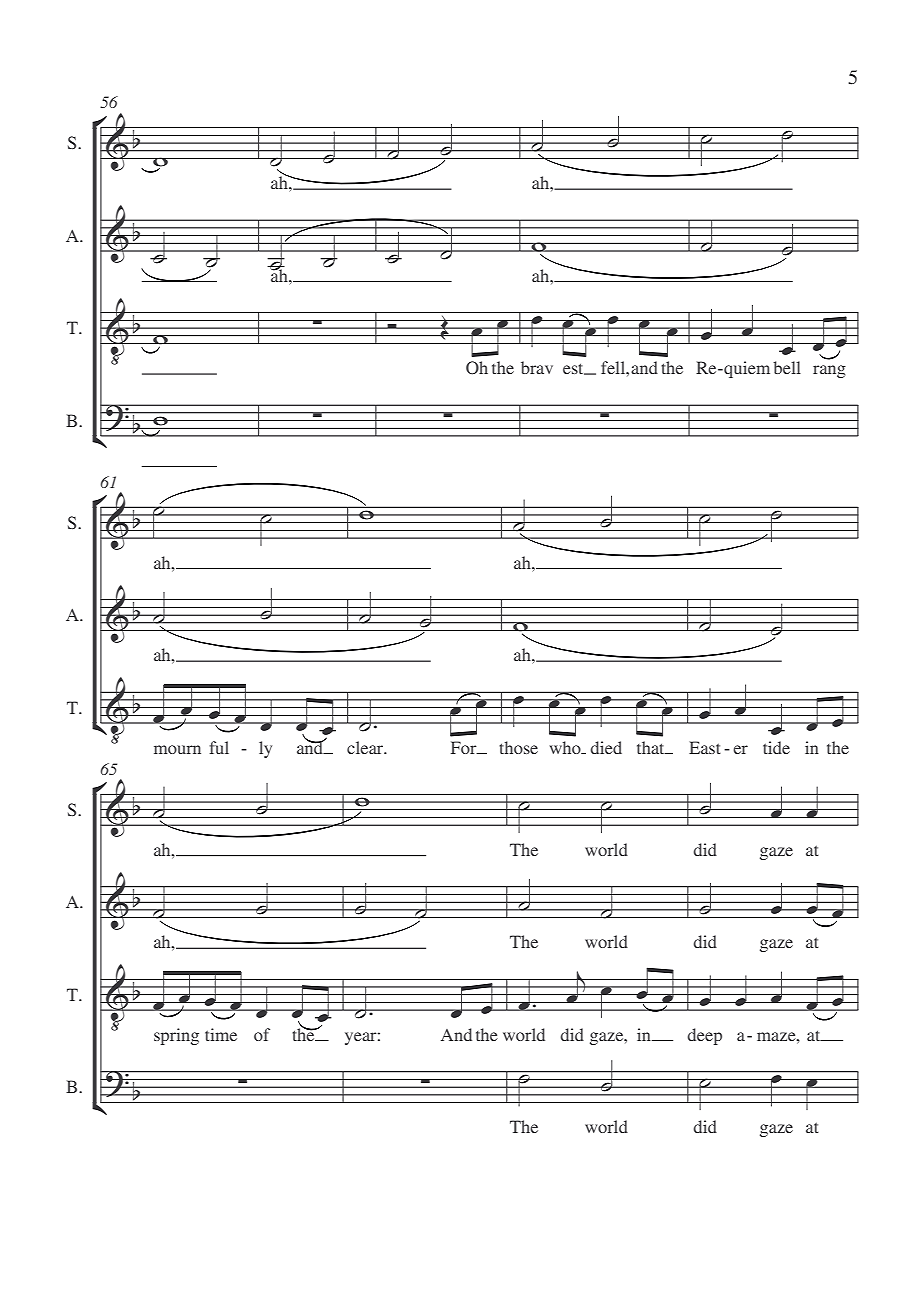 Image resolution: width=924 pixels, height=1308 pixels. I want to click on who, so click(566, 747).
